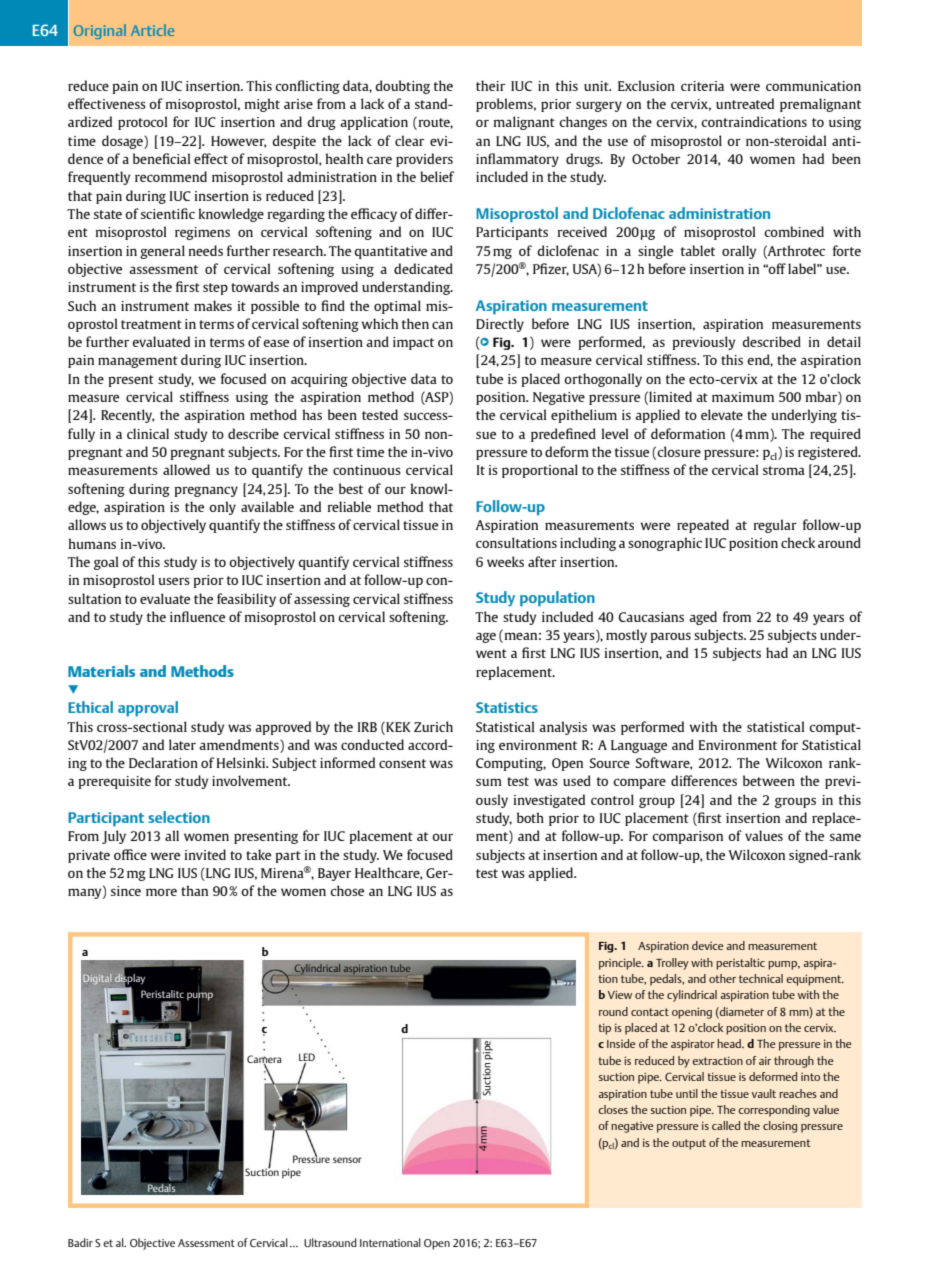 This image has width=952, height=1270. What do you see at coordinates (769, 780) in the image?
I see `between` at bounding box center [769, 780].
